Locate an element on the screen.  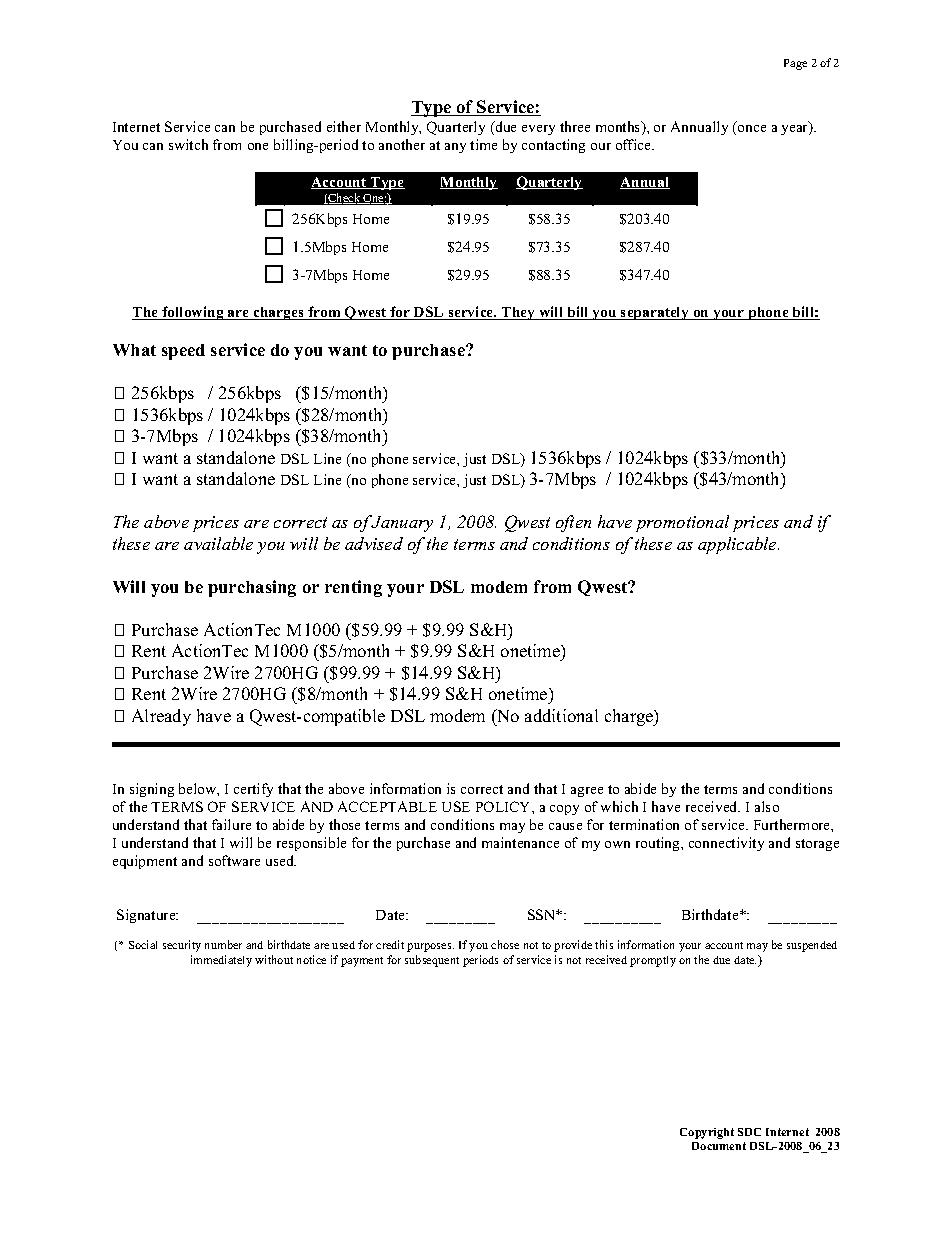
switch is located at coordinates (188, 144).
